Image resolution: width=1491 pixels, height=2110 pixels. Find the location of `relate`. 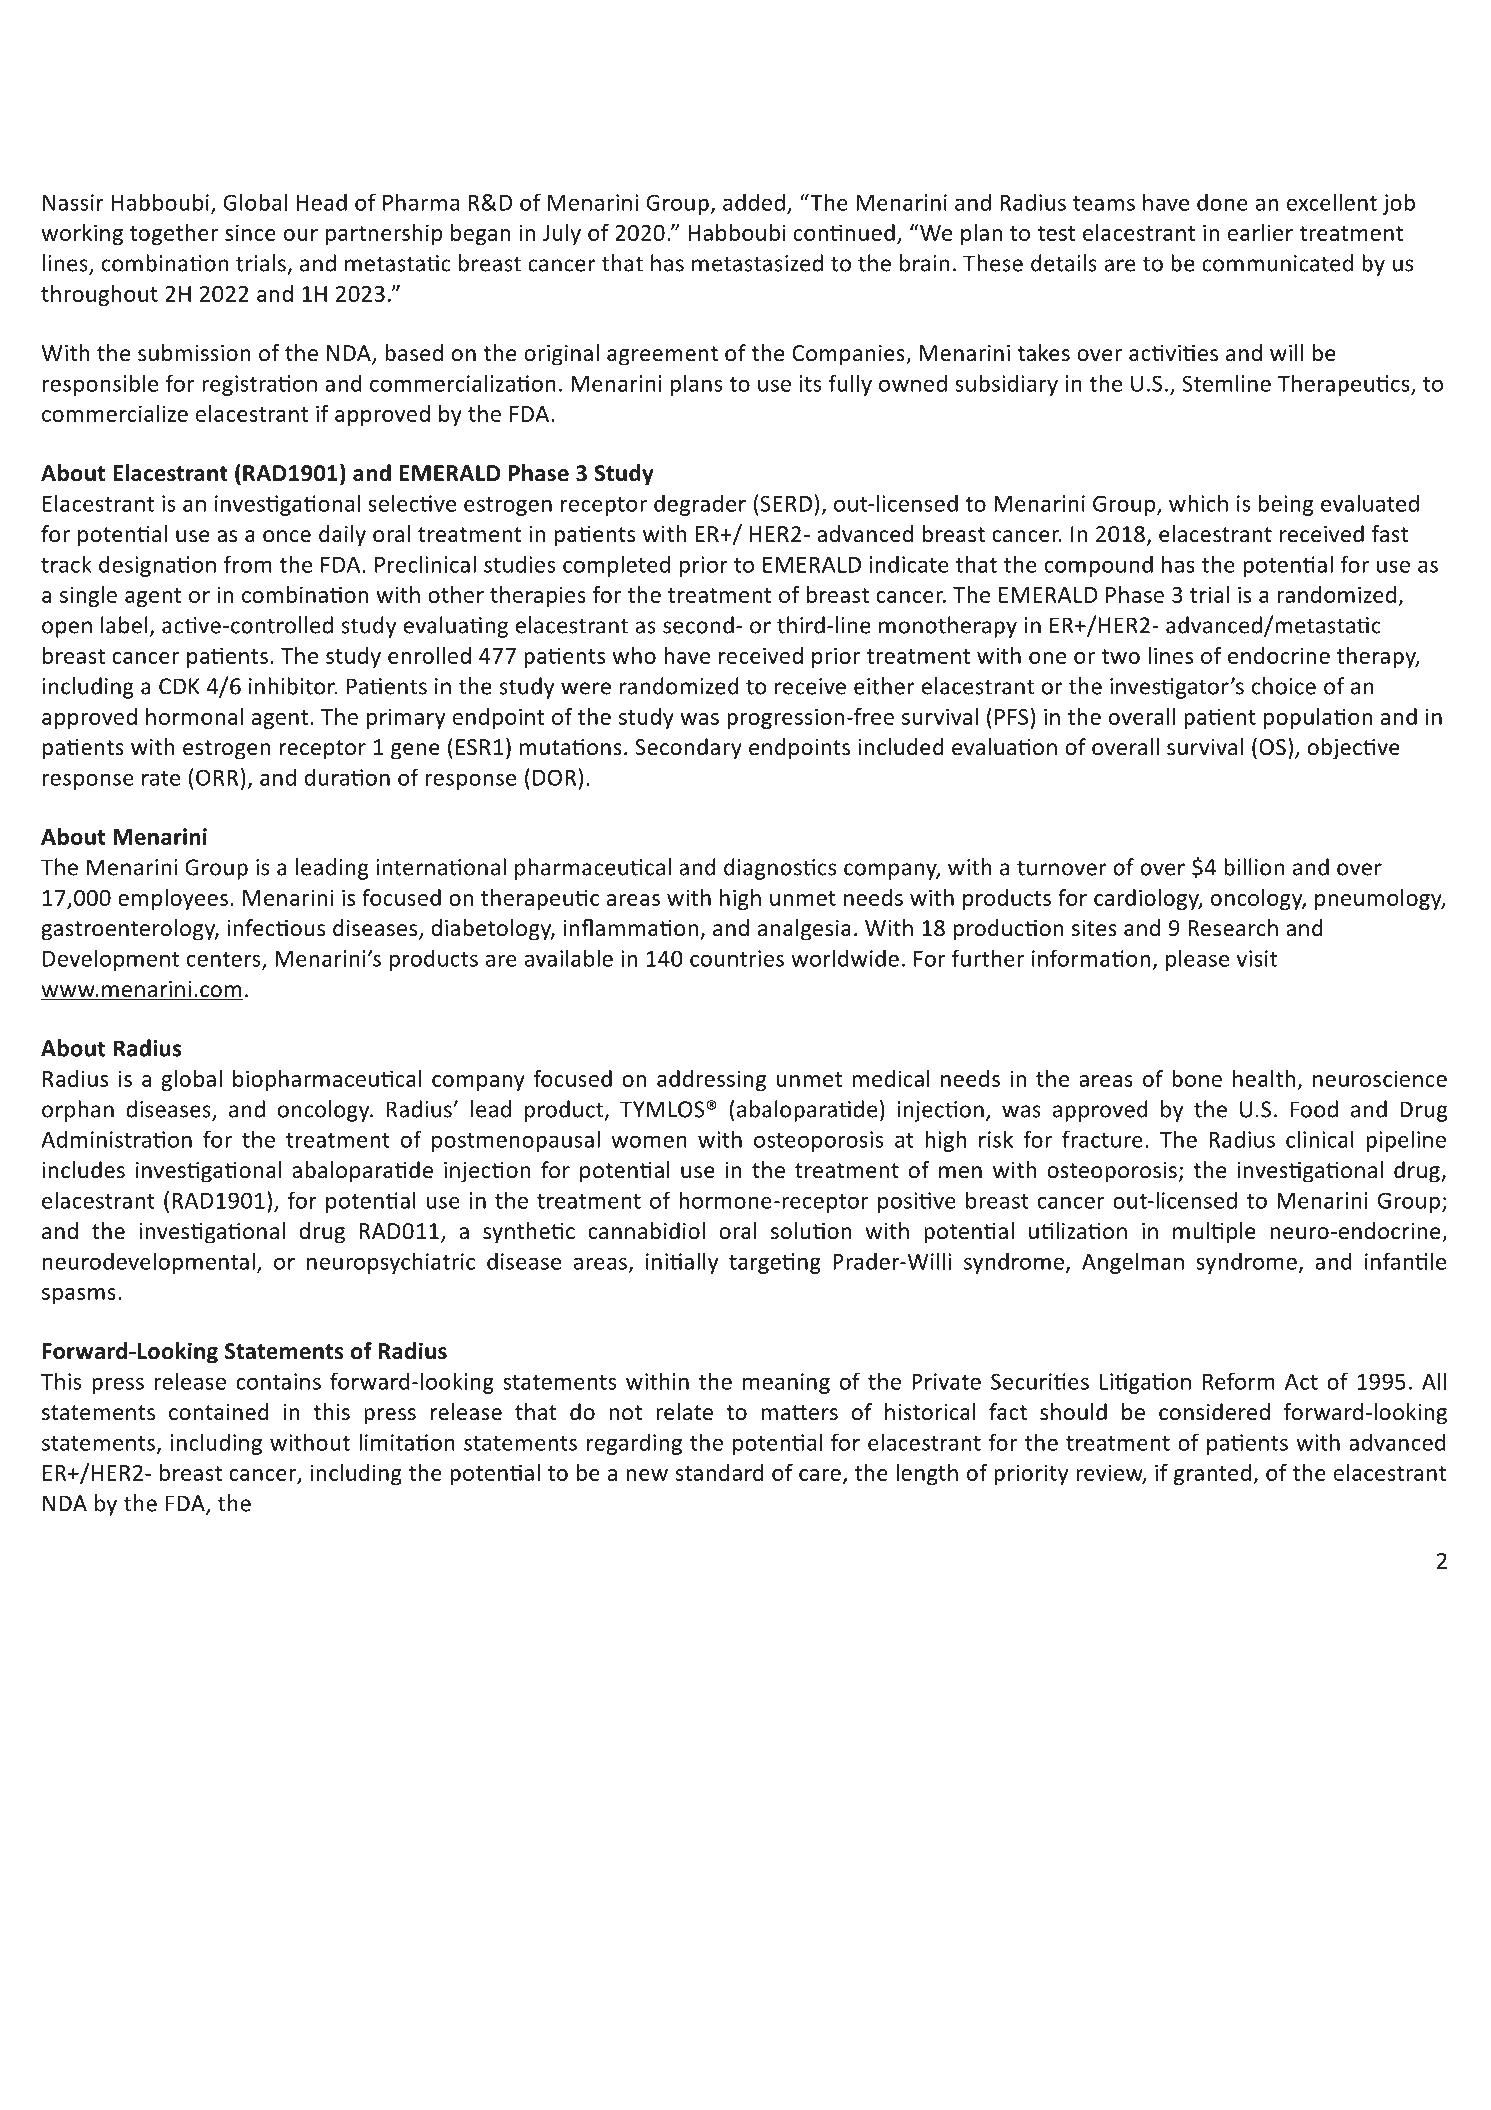

relate is located at coordinates (684, 1412).
